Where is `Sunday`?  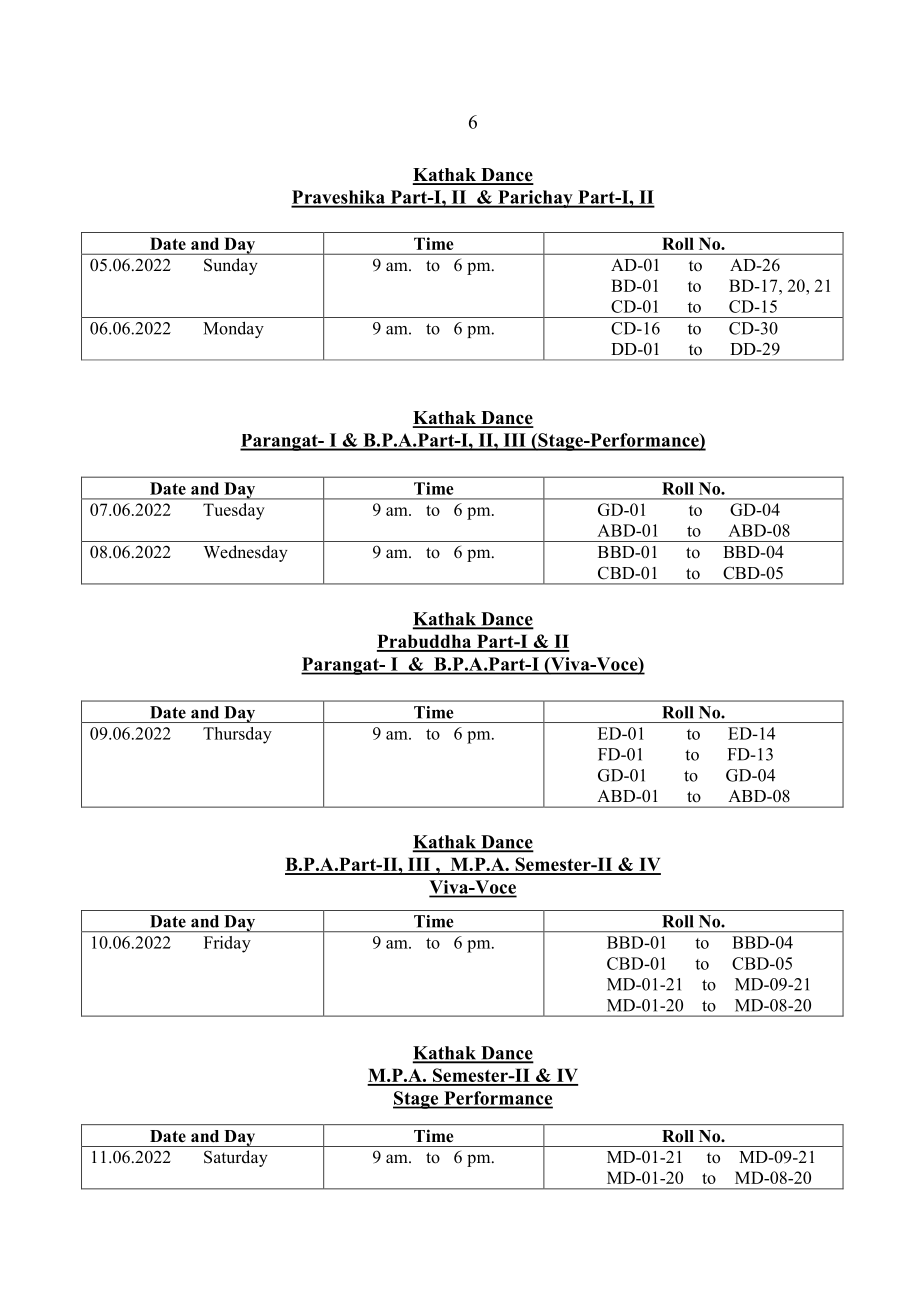 Sunday is located at coordinates (231, 266).
